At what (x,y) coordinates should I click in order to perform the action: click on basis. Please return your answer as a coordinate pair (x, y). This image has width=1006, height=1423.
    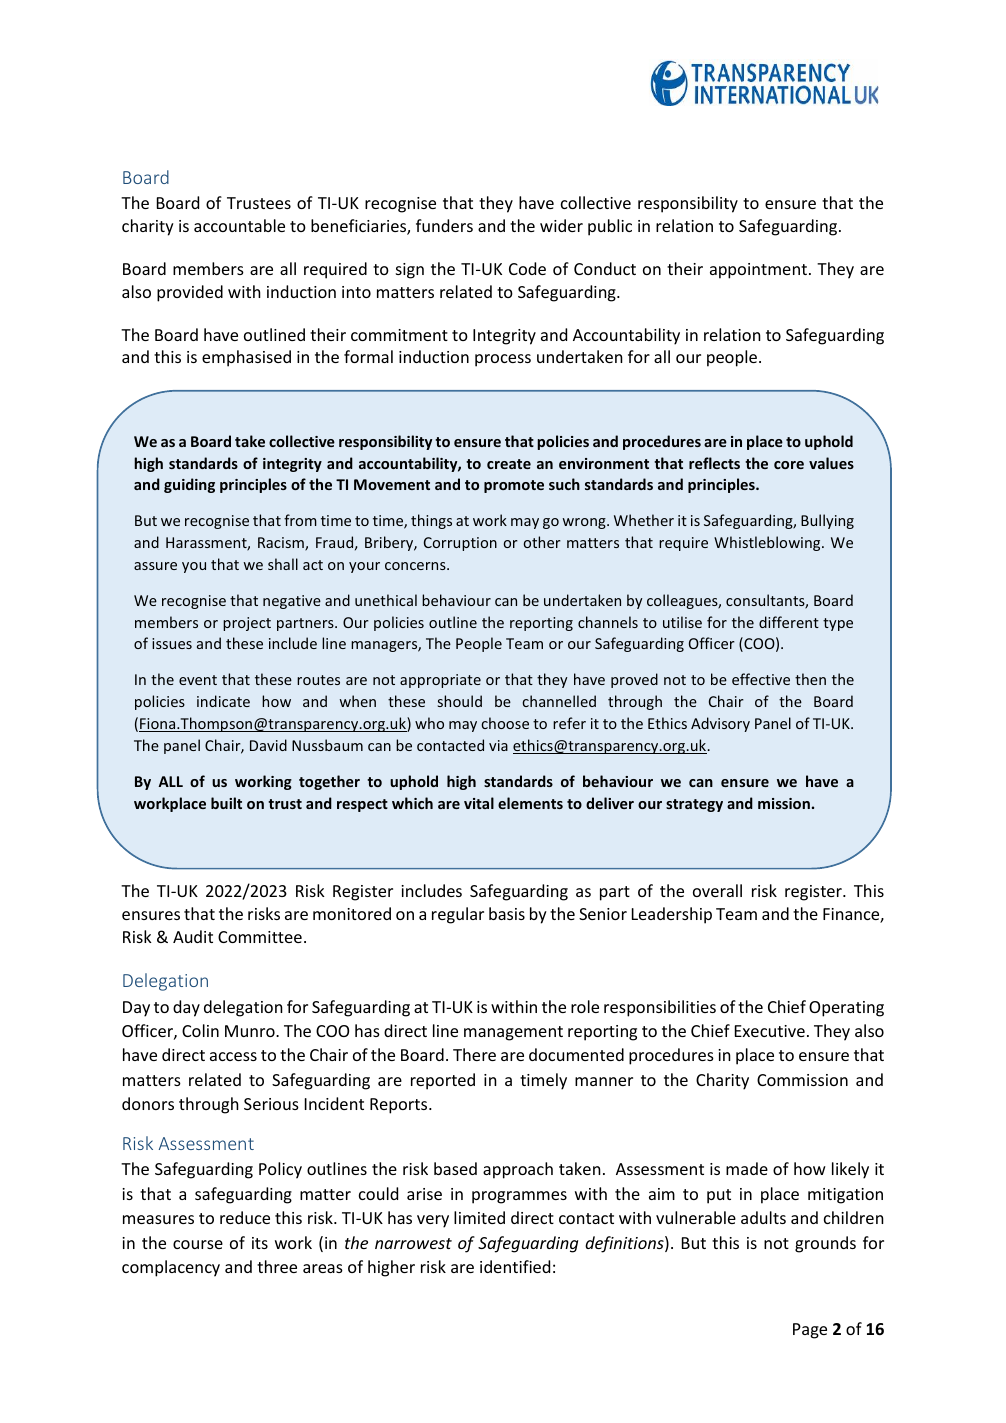
    Looking at the image, I should click on (507, 913).
